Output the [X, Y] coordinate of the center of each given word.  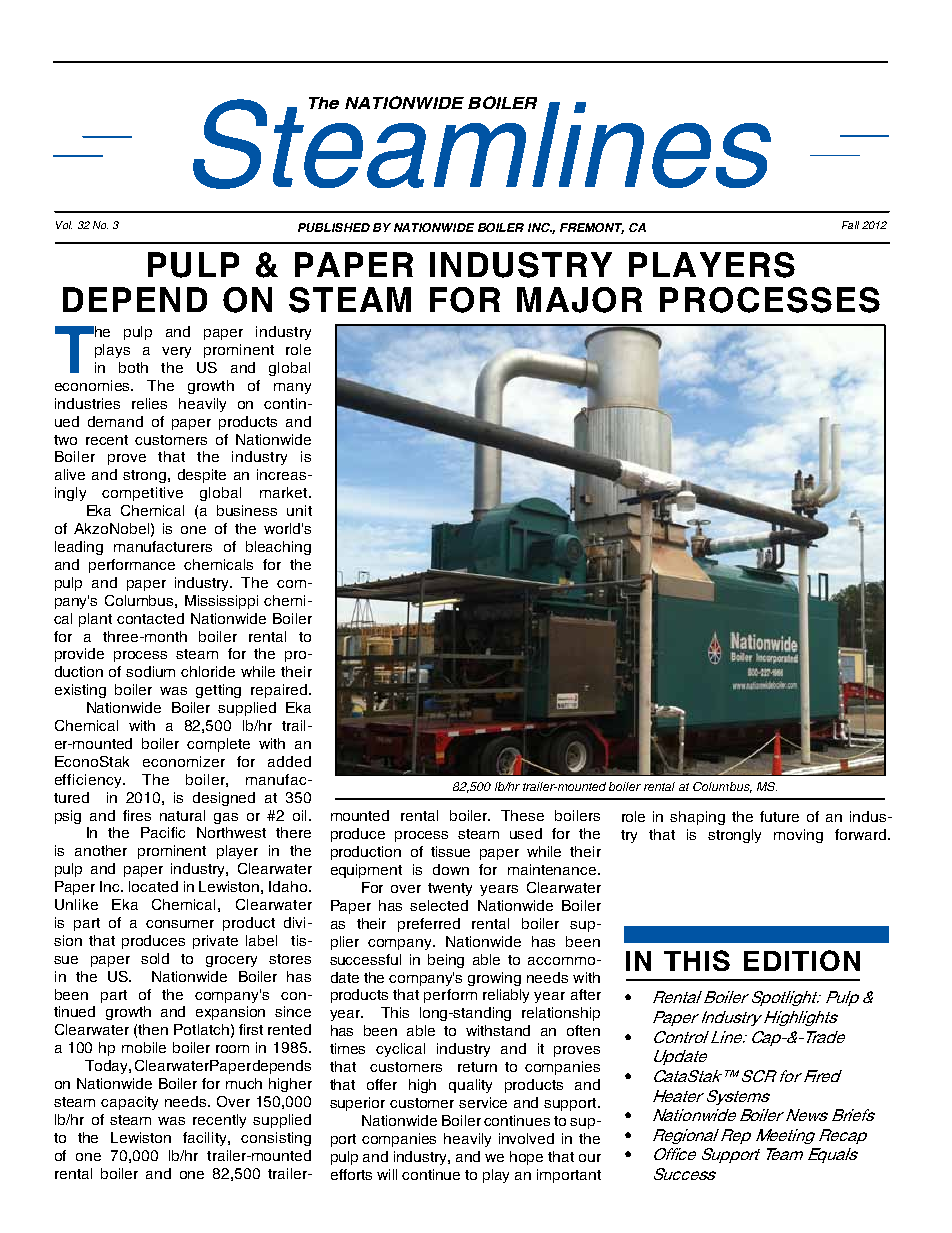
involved [526, 1138]
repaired [279, 691]
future [779, 816]
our [590, 1158]
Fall [850, 225]
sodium [150, 671]
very [176, 352]
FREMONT [592, 228]
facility [206, 1139]
